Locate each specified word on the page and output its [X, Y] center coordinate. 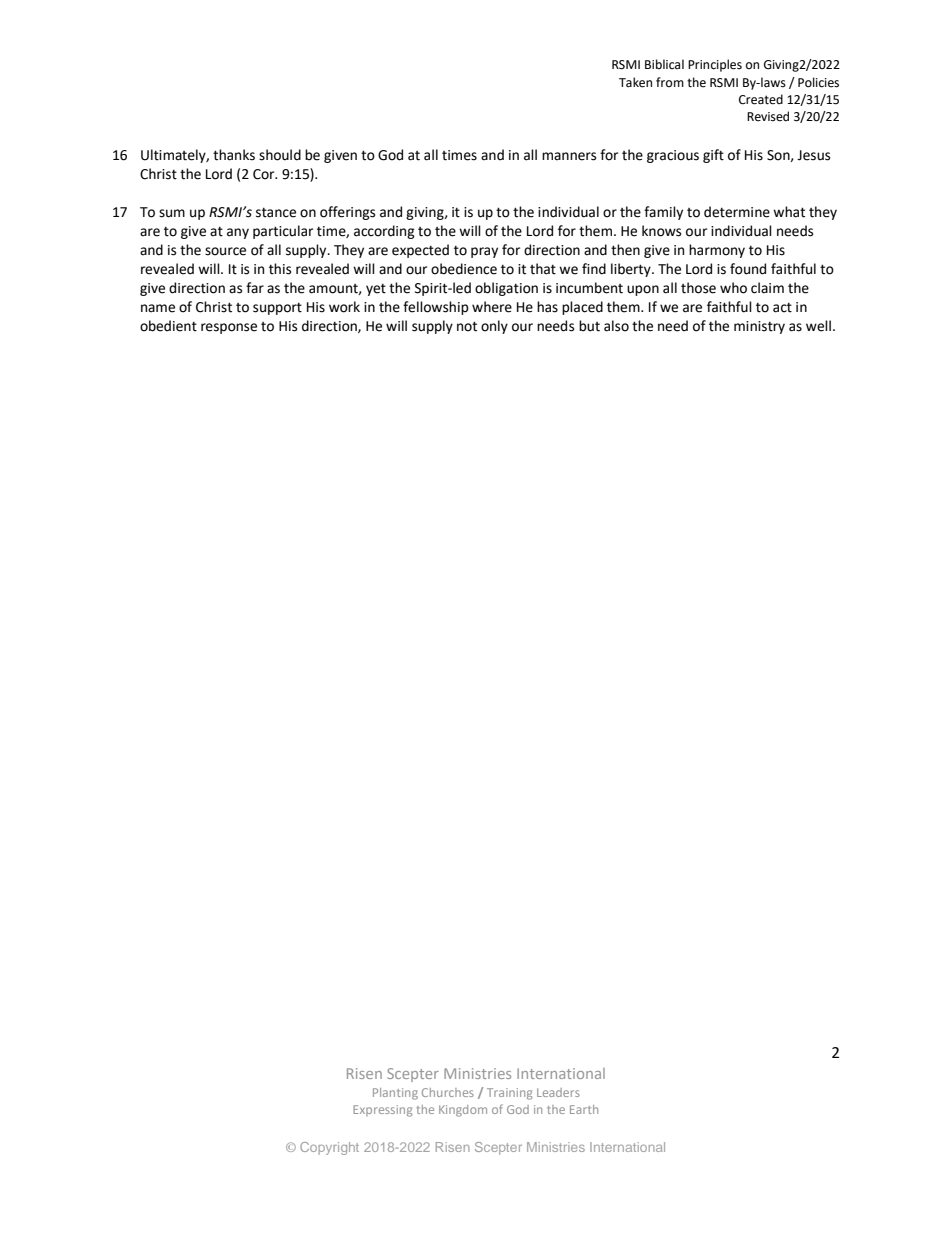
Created [761, 99]
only [494, 327]
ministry [759, 327]
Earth [584, 1109]
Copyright [329, 1148]
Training [509, 1094]
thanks [234, 155]
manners [569, 156]
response [229, 328]
